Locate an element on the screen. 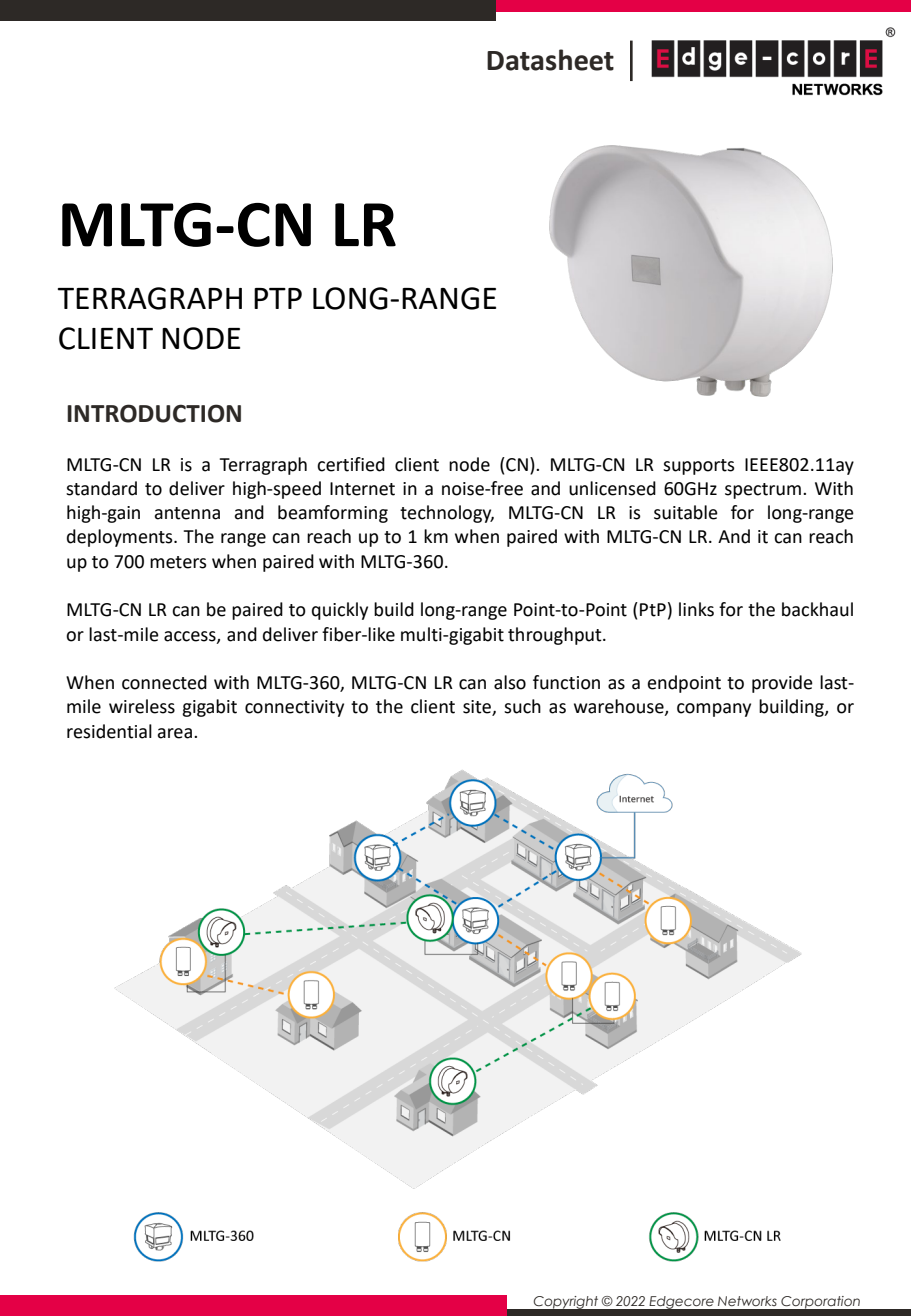  Datasheet is located at coordinates (550, 60).
